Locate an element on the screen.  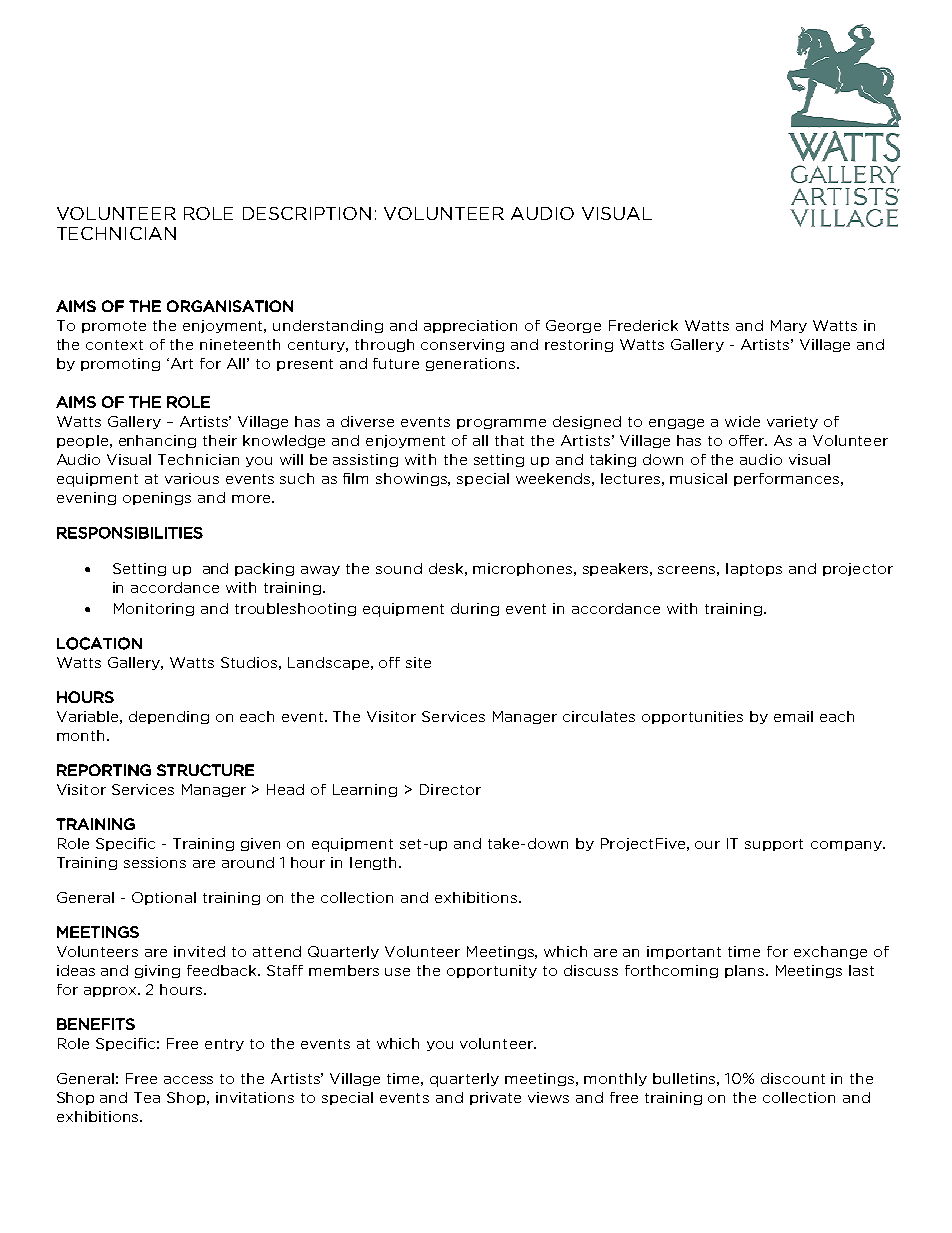
programme is located at coordinates (501, 424).
